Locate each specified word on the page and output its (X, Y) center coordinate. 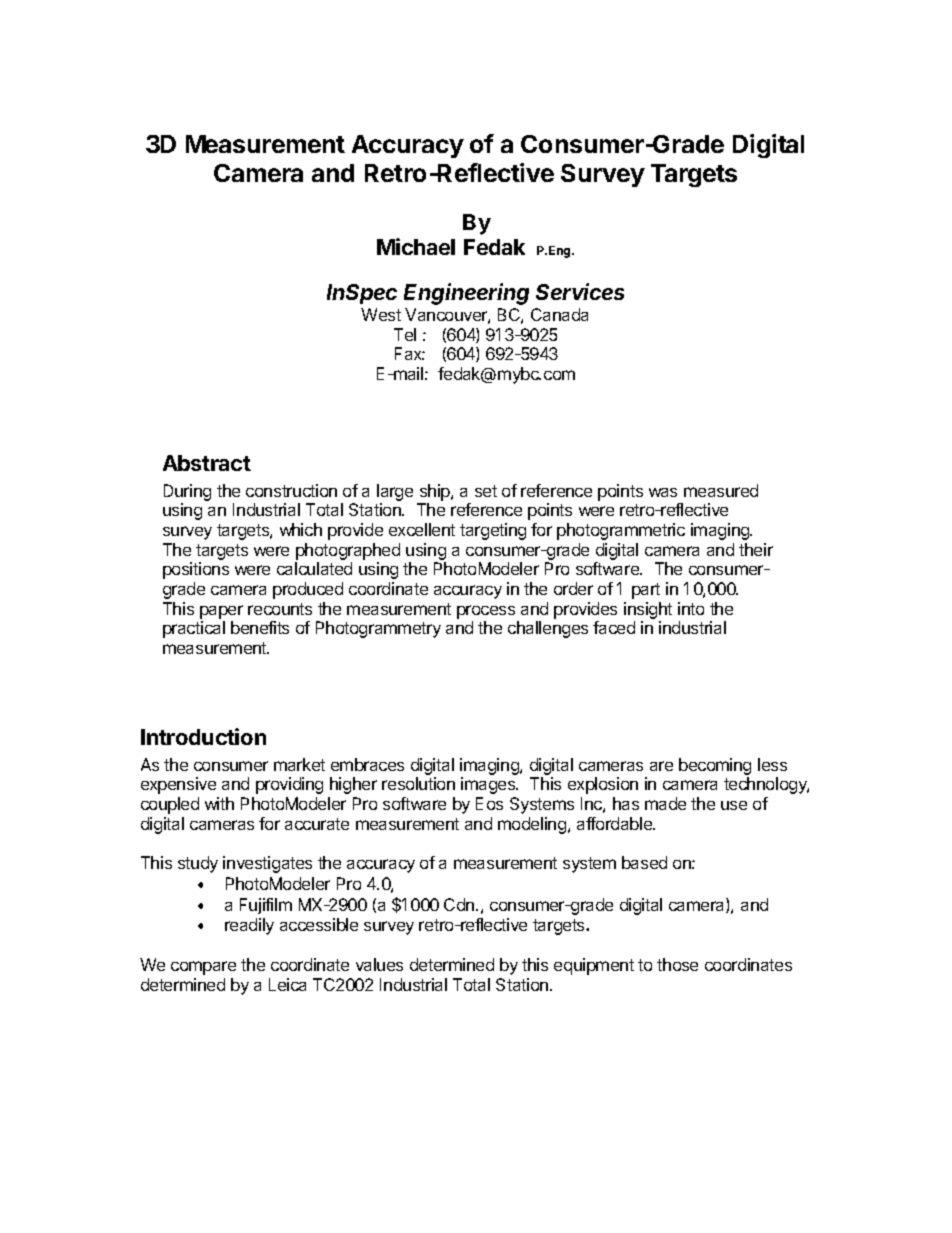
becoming (715, 766)
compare (203, 968)
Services (580, 291)
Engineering (466, 294)
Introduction (203, 736)
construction (291, 490)
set (486, 491)
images (489, 785)
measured (721, 490)
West (381, 314)
